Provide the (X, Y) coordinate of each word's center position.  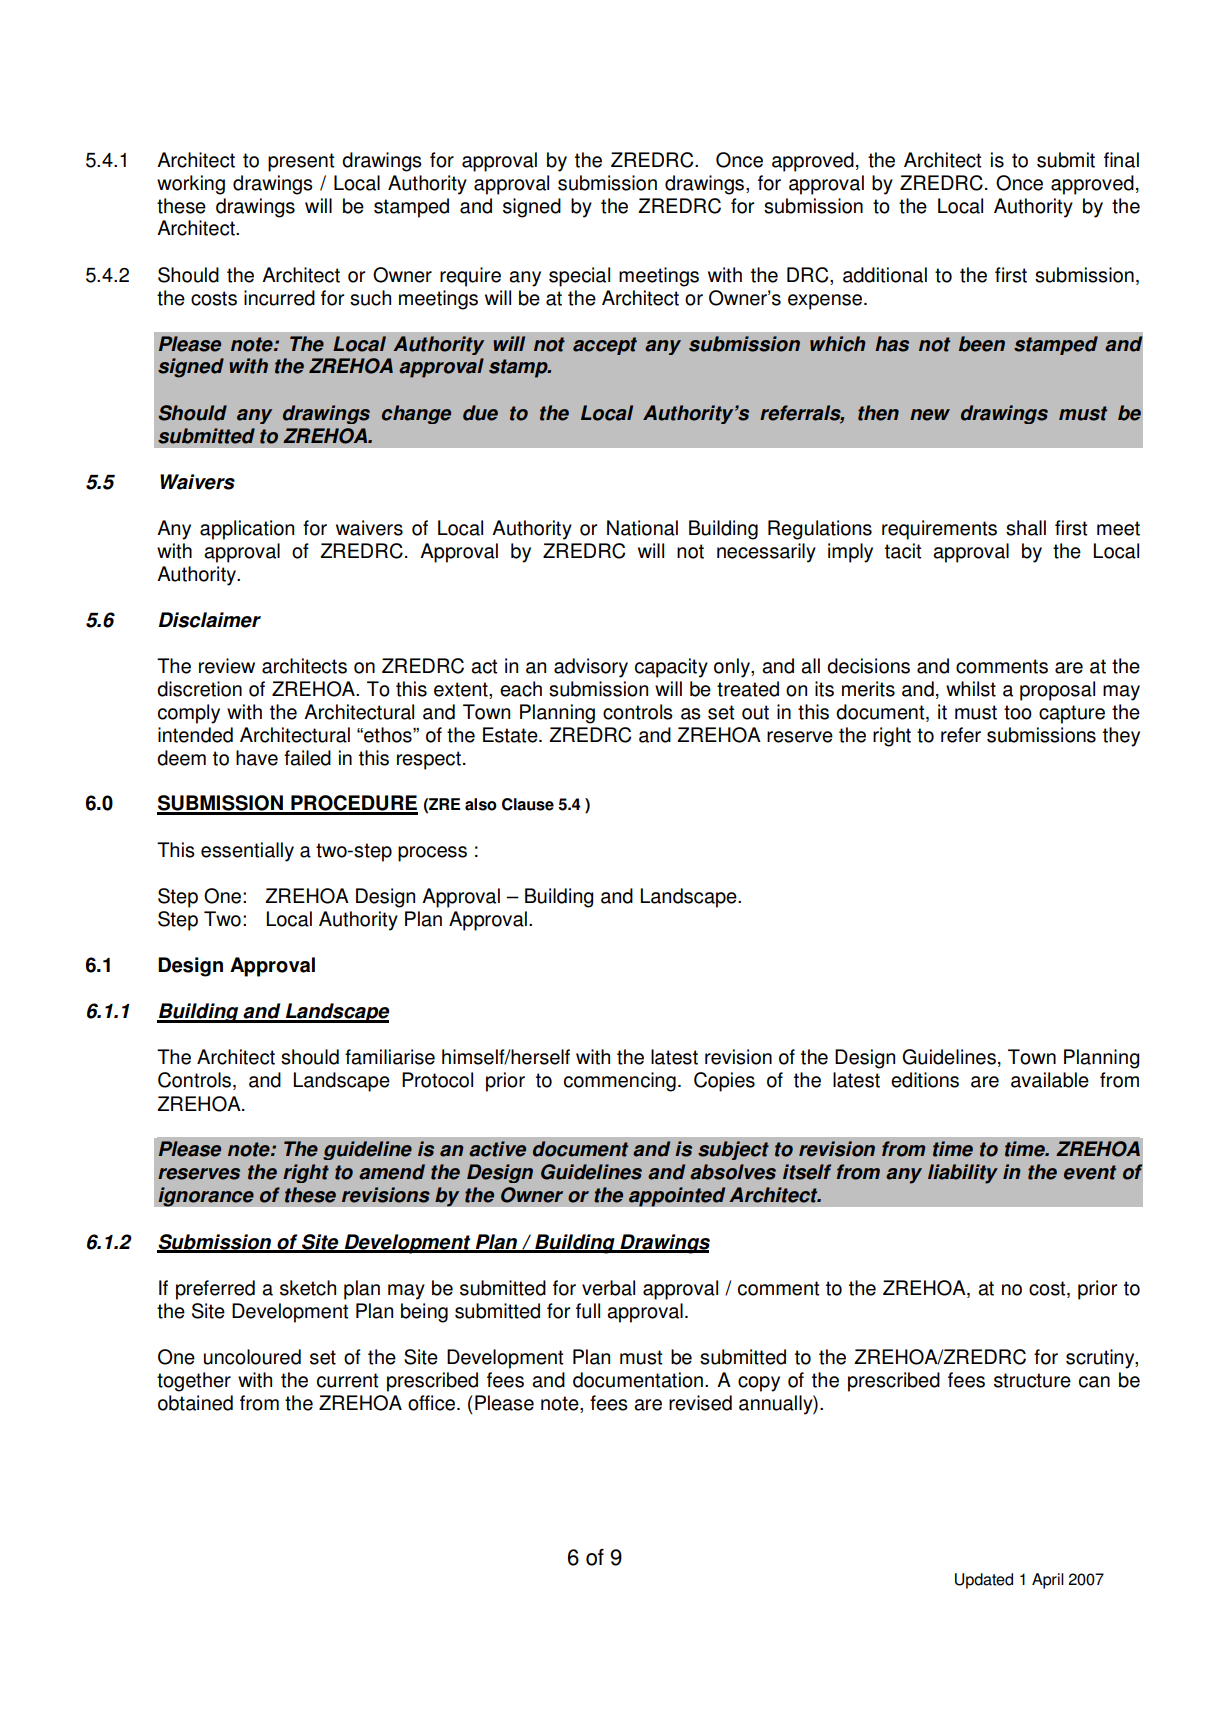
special (579, 277)
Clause (528, 804)
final (1121, 160)
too (1018, 712)
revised (700, 1403)
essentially (247, 852)
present (301, 162)
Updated (984, 1581)
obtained (195, 1403)
